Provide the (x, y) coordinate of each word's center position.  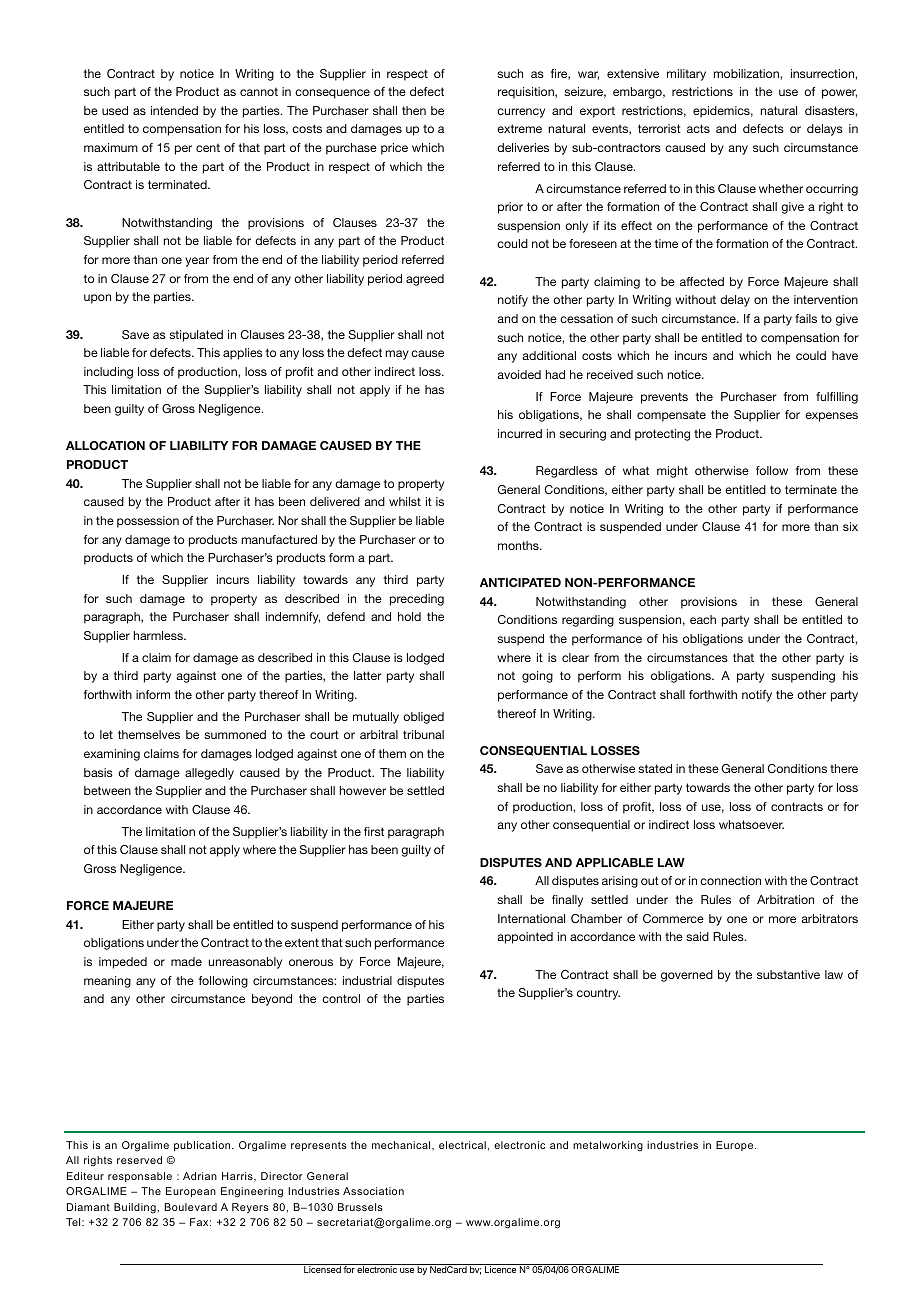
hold (409, 616)
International (531, 918)
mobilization (747, 73)
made (186, 961)
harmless (159, 635)
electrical (462, 1145)
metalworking (608, 1146)
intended (174, 110)
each (703, 619)
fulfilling (837, 398)
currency (521, 113)
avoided (519, 374)
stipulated (196, 336)
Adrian (200, 1176)
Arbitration (785, 899)
